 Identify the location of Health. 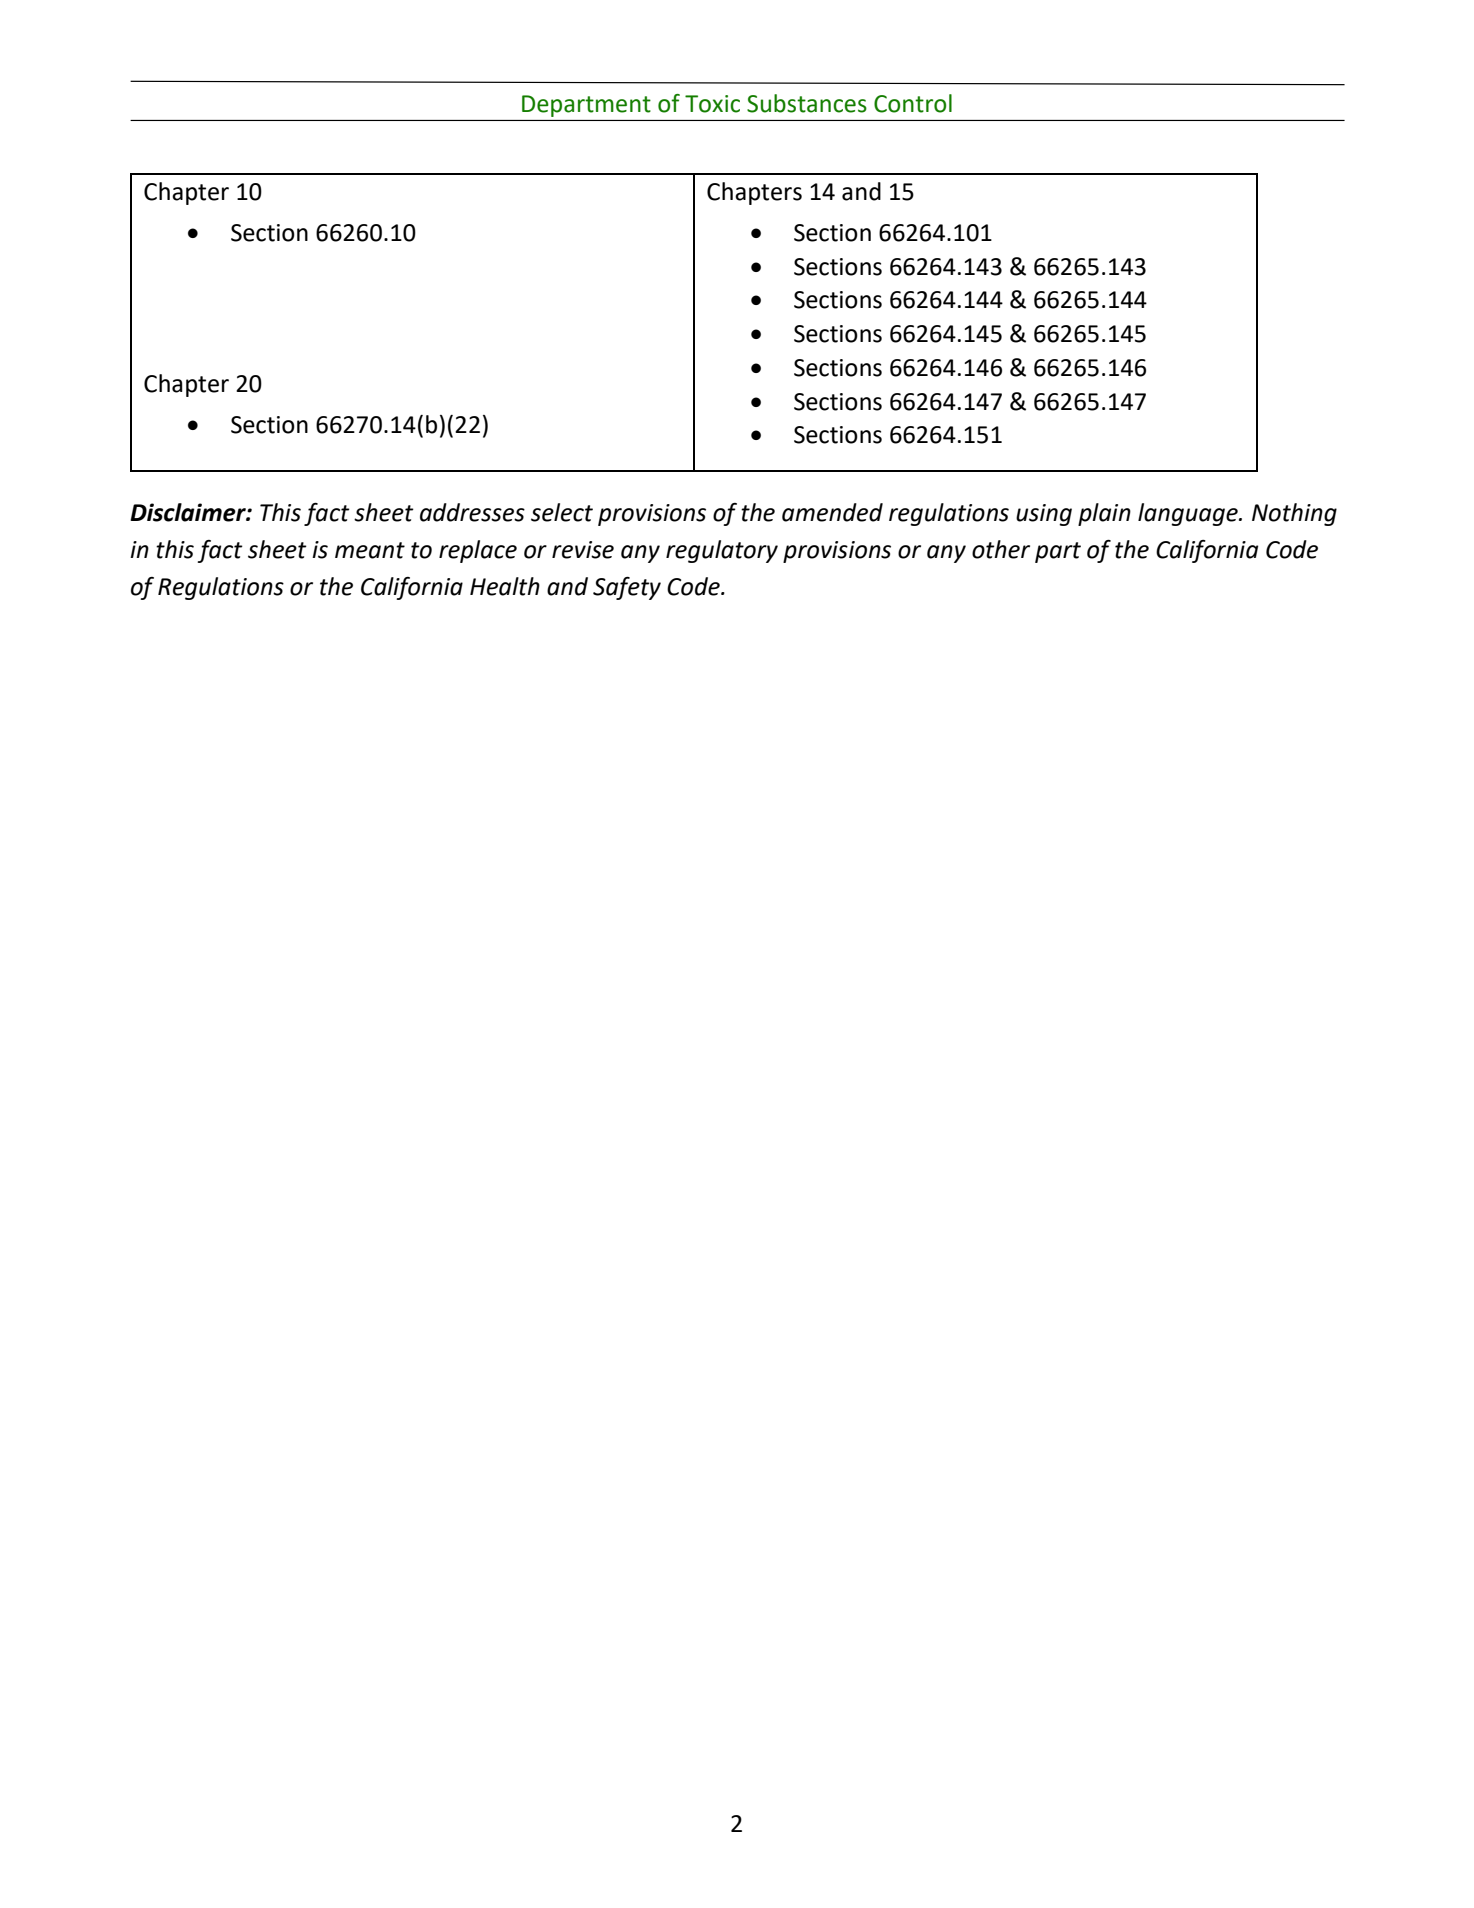
(505, 586).
